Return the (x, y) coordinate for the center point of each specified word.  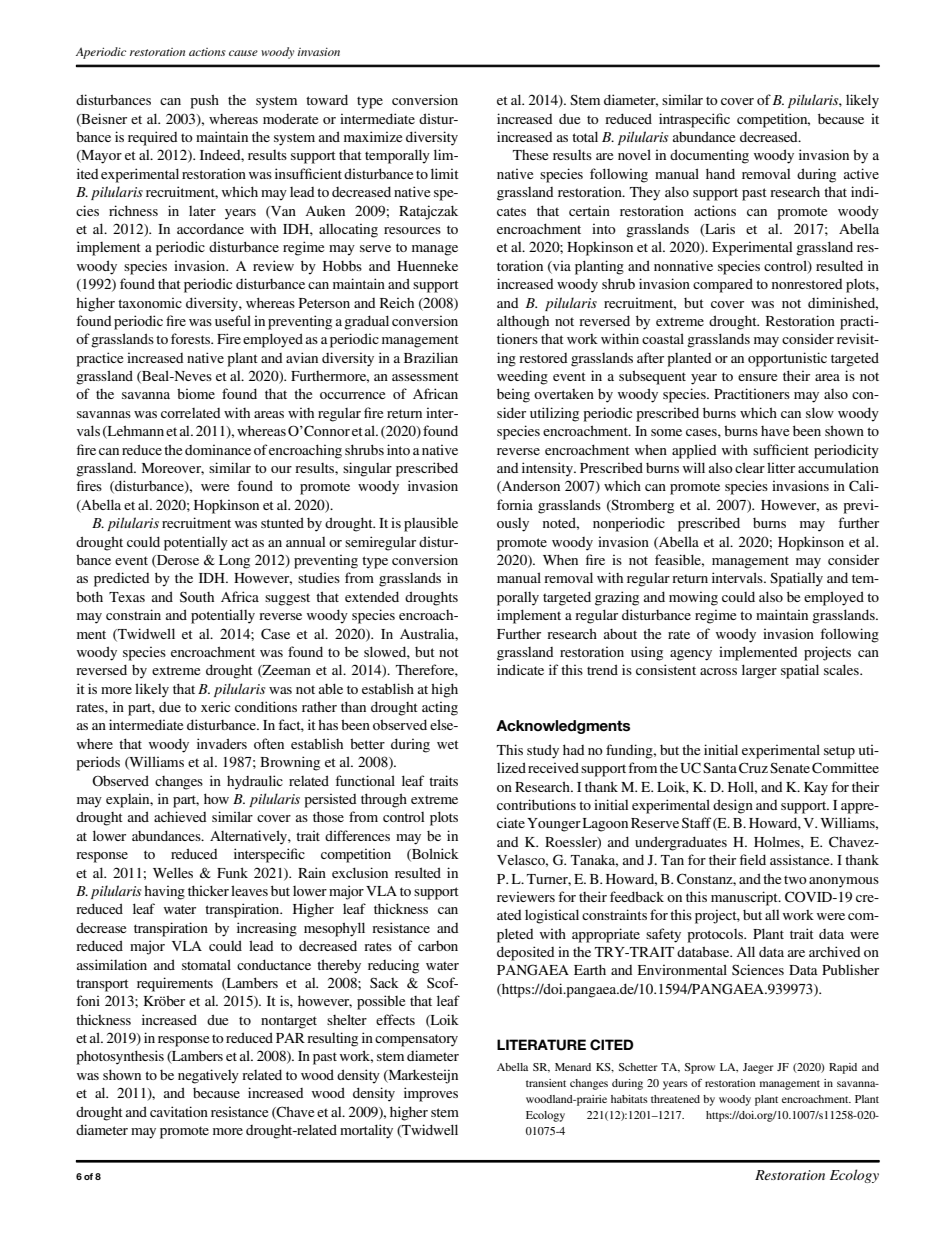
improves (431, 1094)
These (530, 155)
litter (781, 467)
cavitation (179, 1111)
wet (448, 744)
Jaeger (758, 1068)
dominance (218, 449)
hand (720, 173)
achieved (180, 816)
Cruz (753, 768)
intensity (548, 469)
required (152, 138)
